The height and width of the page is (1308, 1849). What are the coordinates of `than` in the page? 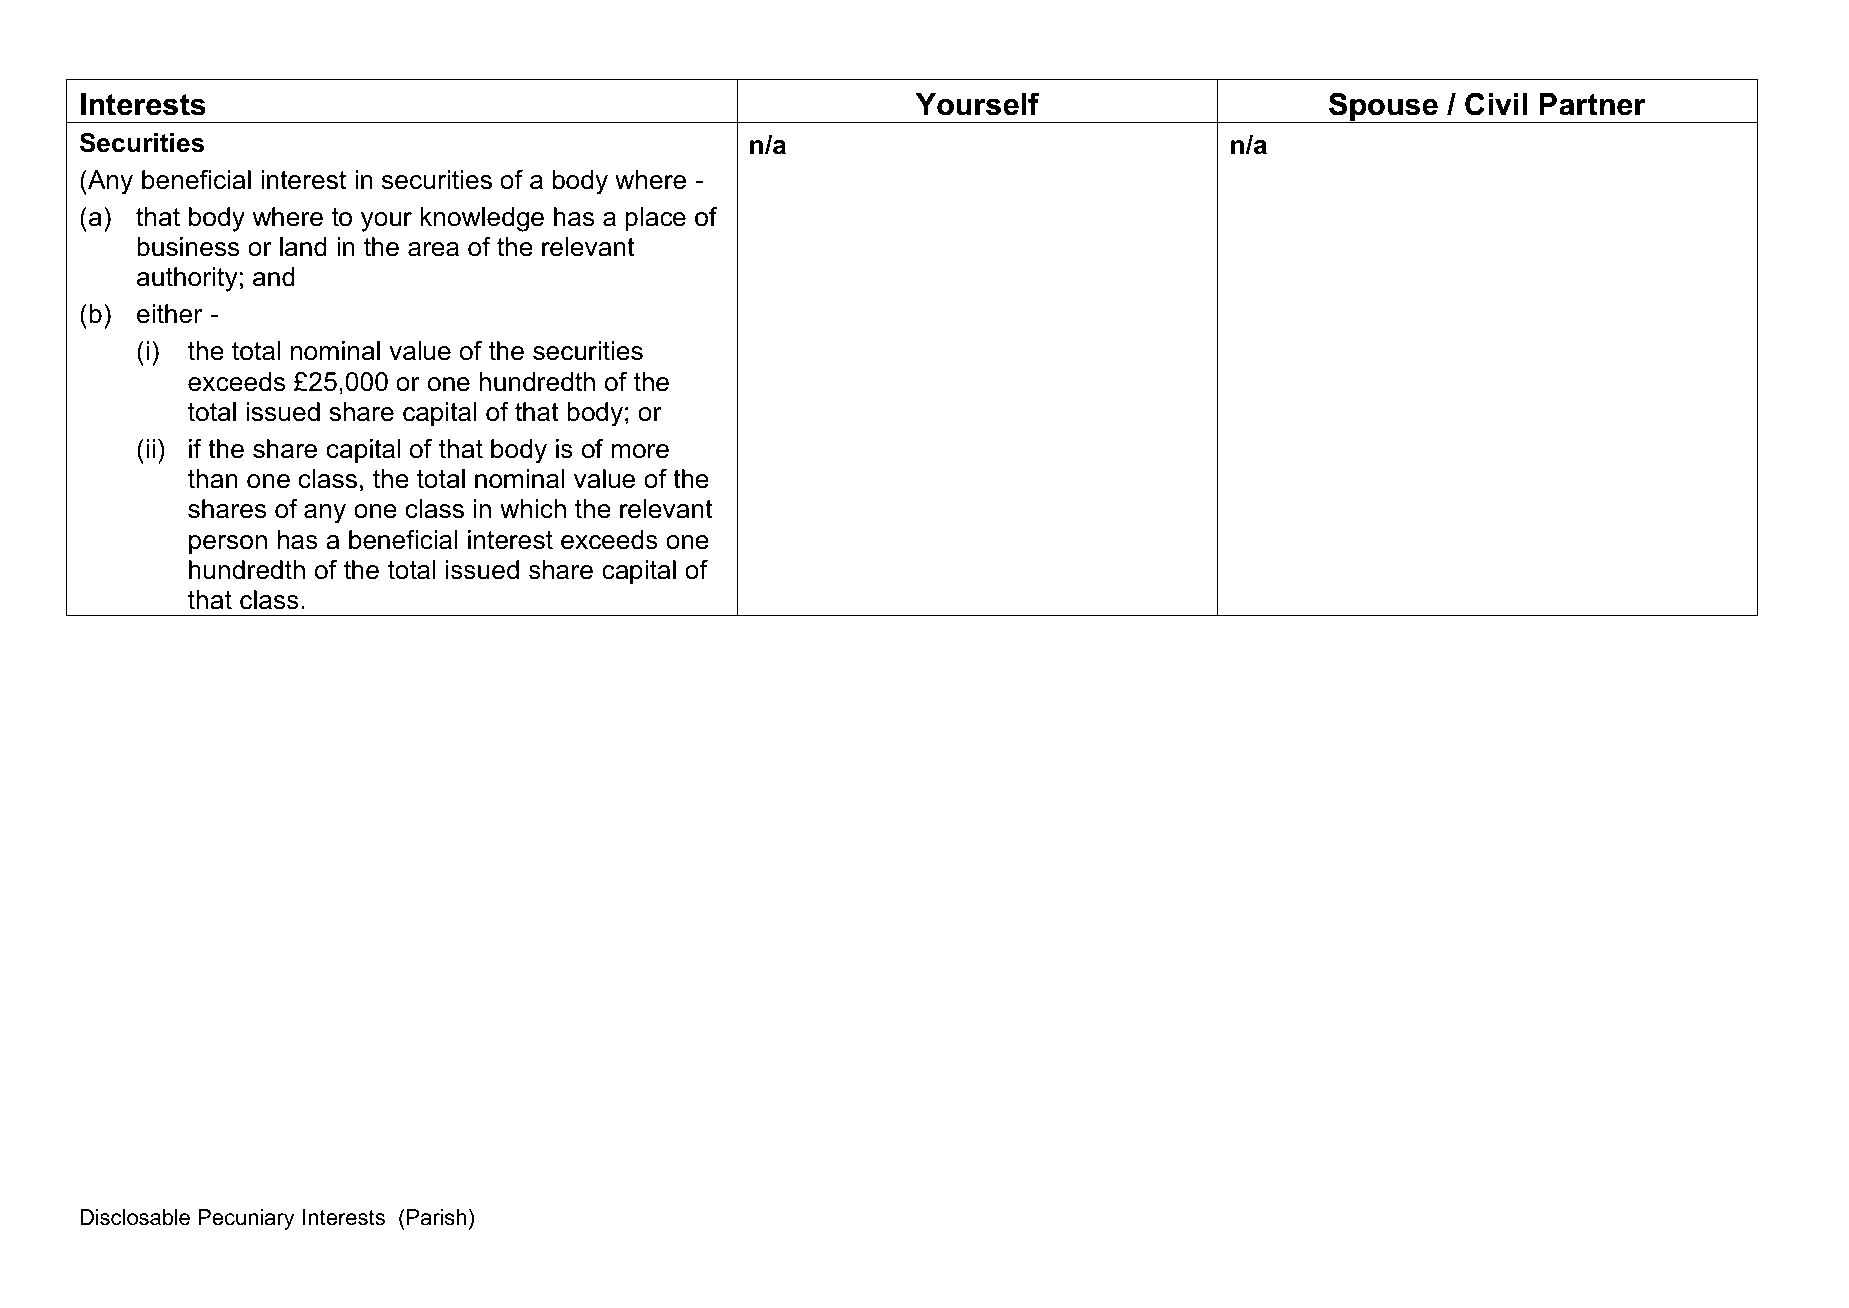 It's located at (213, 479).
